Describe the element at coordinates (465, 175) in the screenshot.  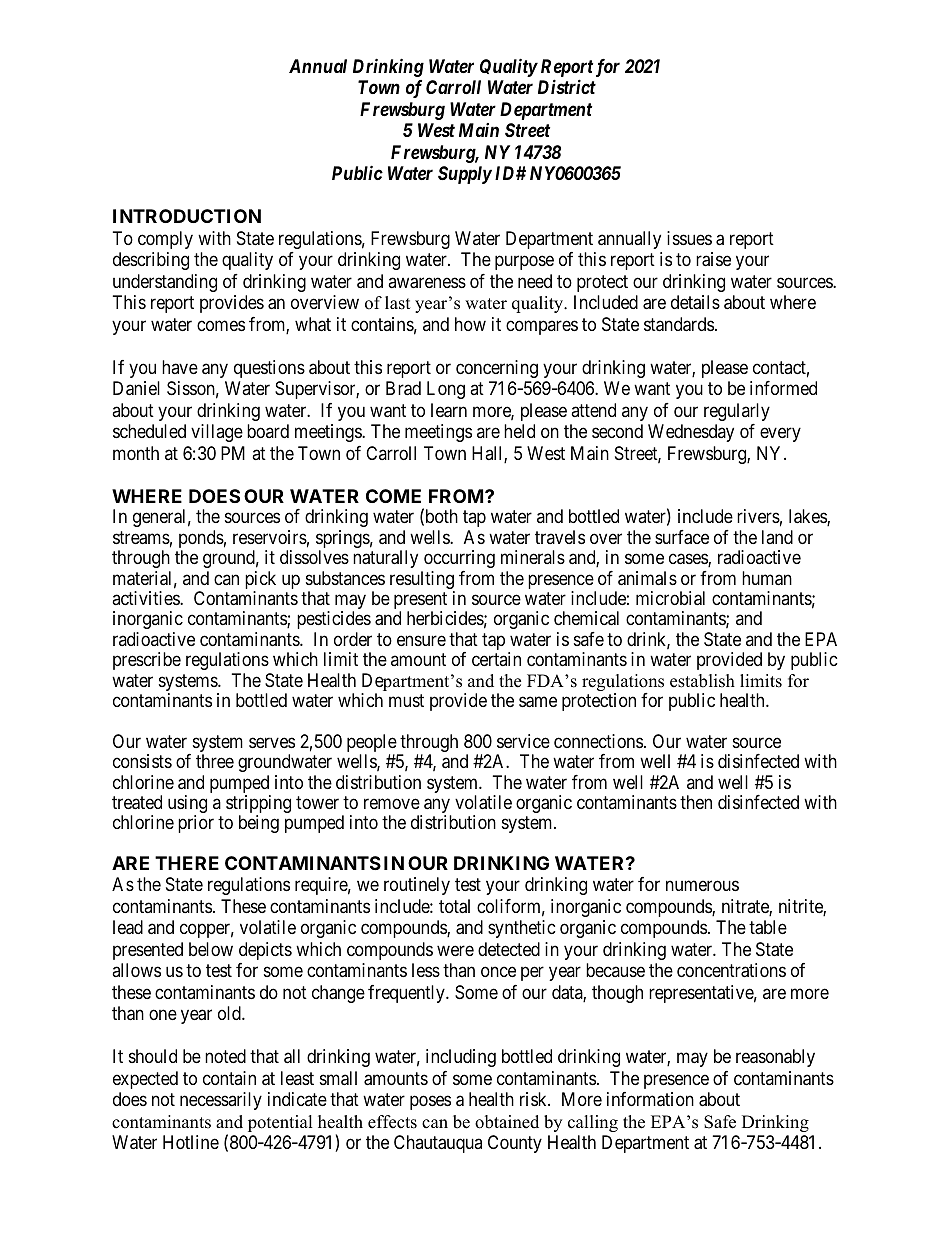
I see `Supply` at that location.
